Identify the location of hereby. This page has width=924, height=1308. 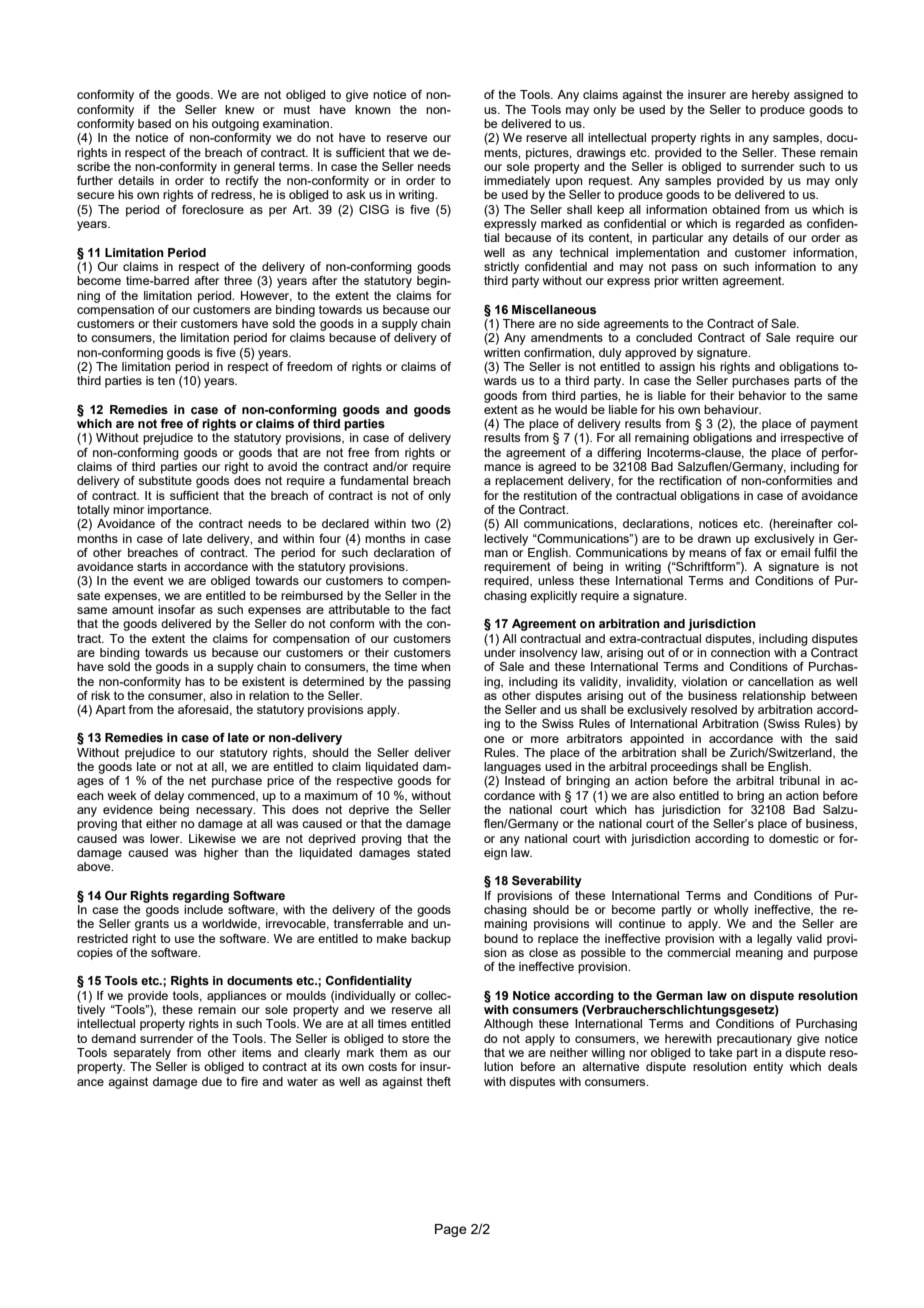
(771, 96).
